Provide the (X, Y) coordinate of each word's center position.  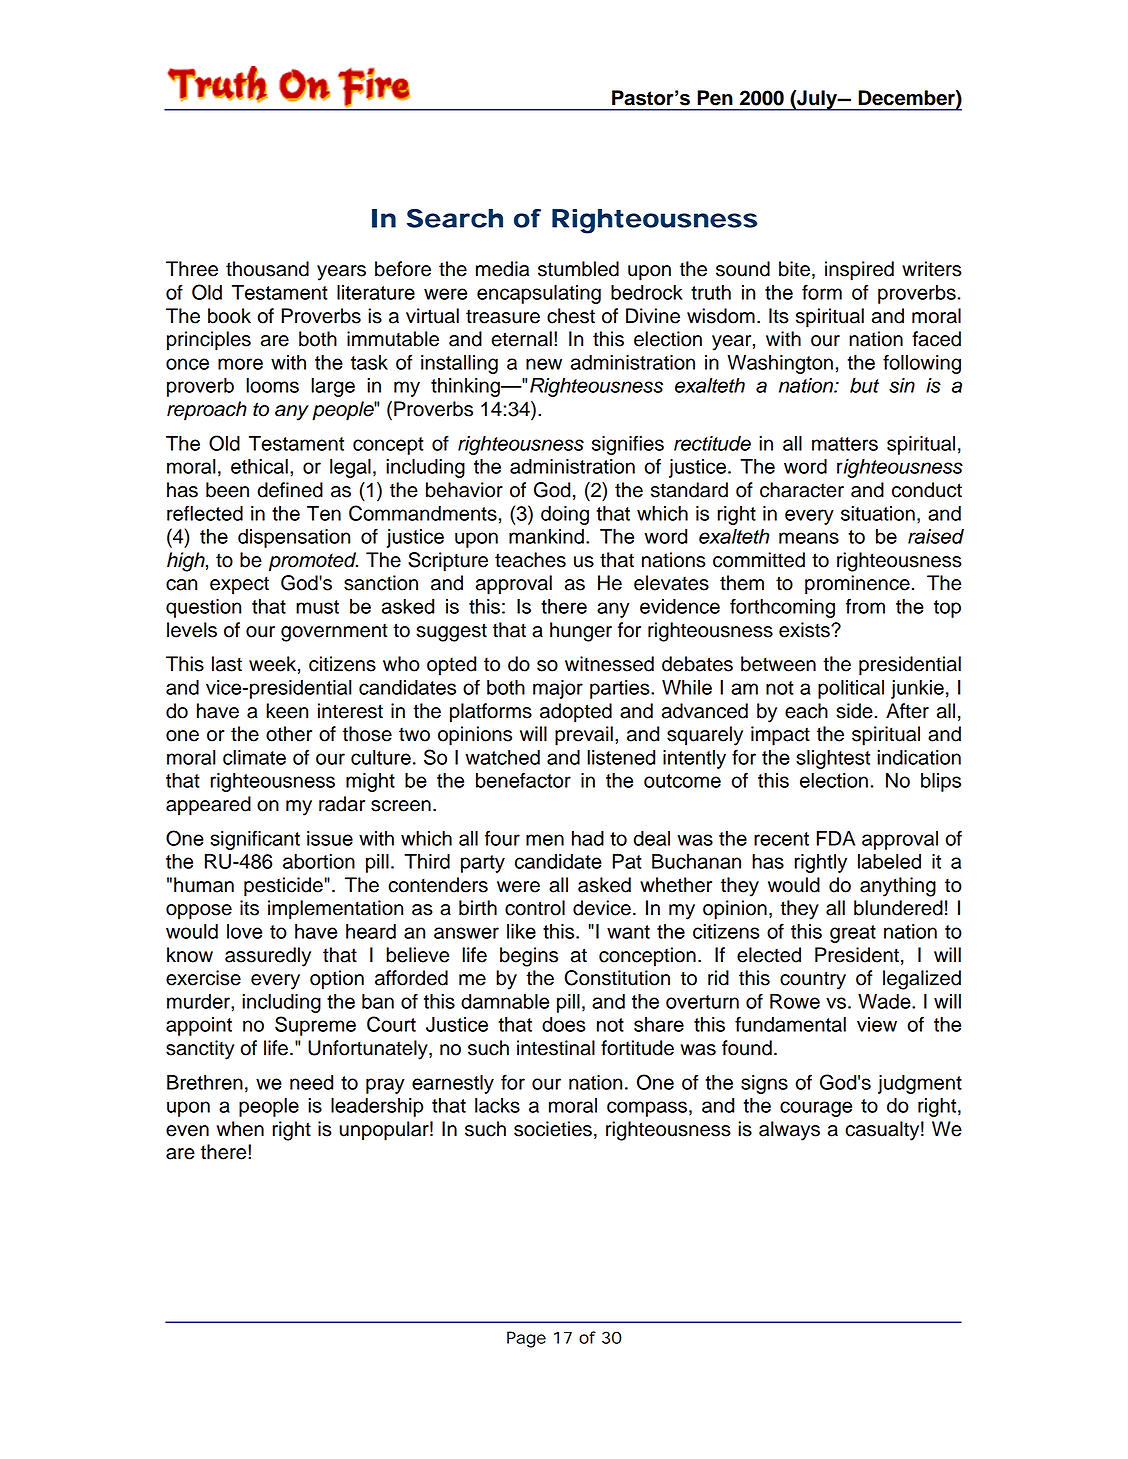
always (789, 1131)
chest (571, 316)
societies (553, 1129)
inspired (859, 271)
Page (526, 1339)
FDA (836, 838)
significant (255, 840)
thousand (267, 269)
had (588, 838)
